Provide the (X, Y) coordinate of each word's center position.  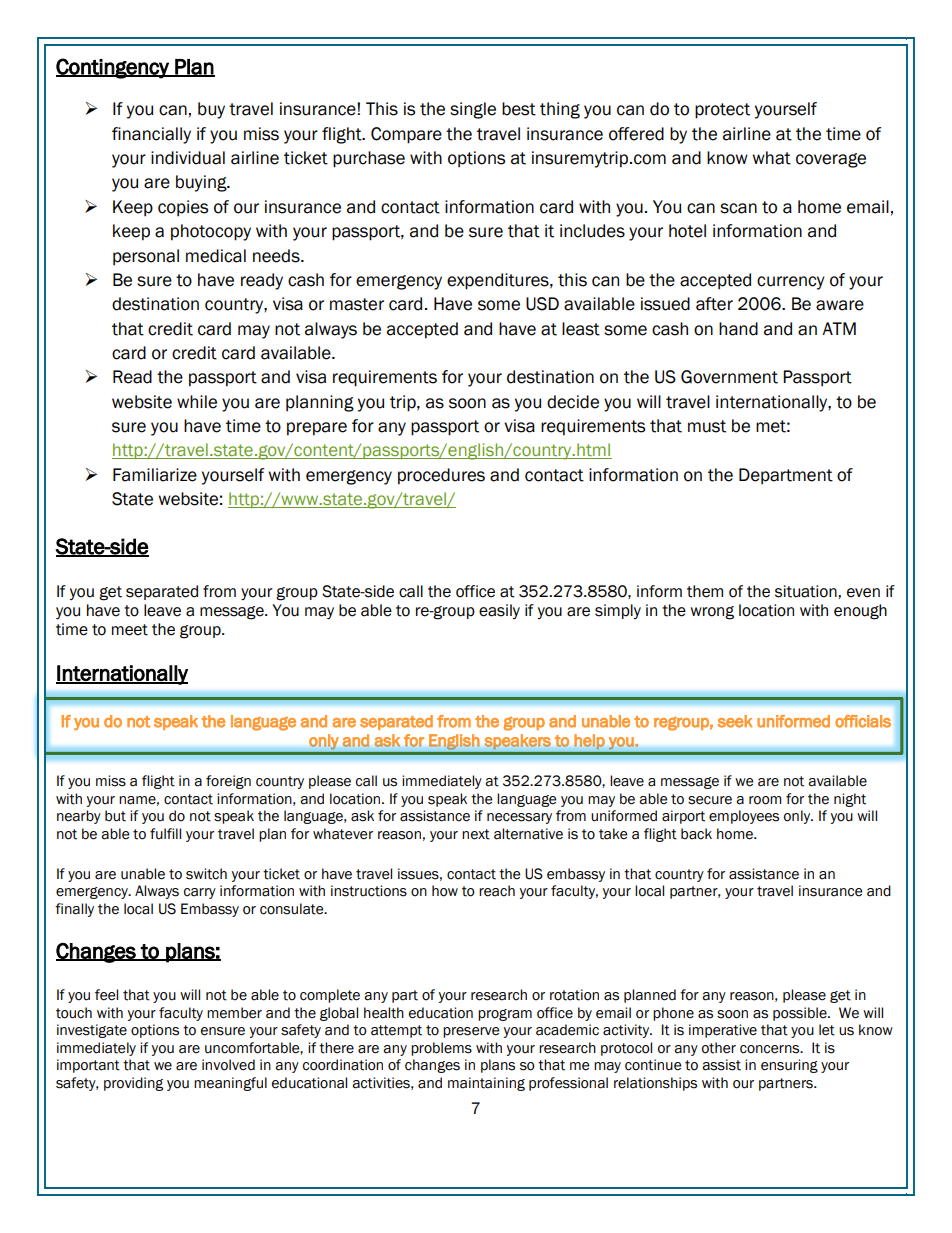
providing (133, 1084)
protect (722, 111)
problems (441, 1049)
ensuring (789, 1066)
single (473, 110)
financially (151, 135)
